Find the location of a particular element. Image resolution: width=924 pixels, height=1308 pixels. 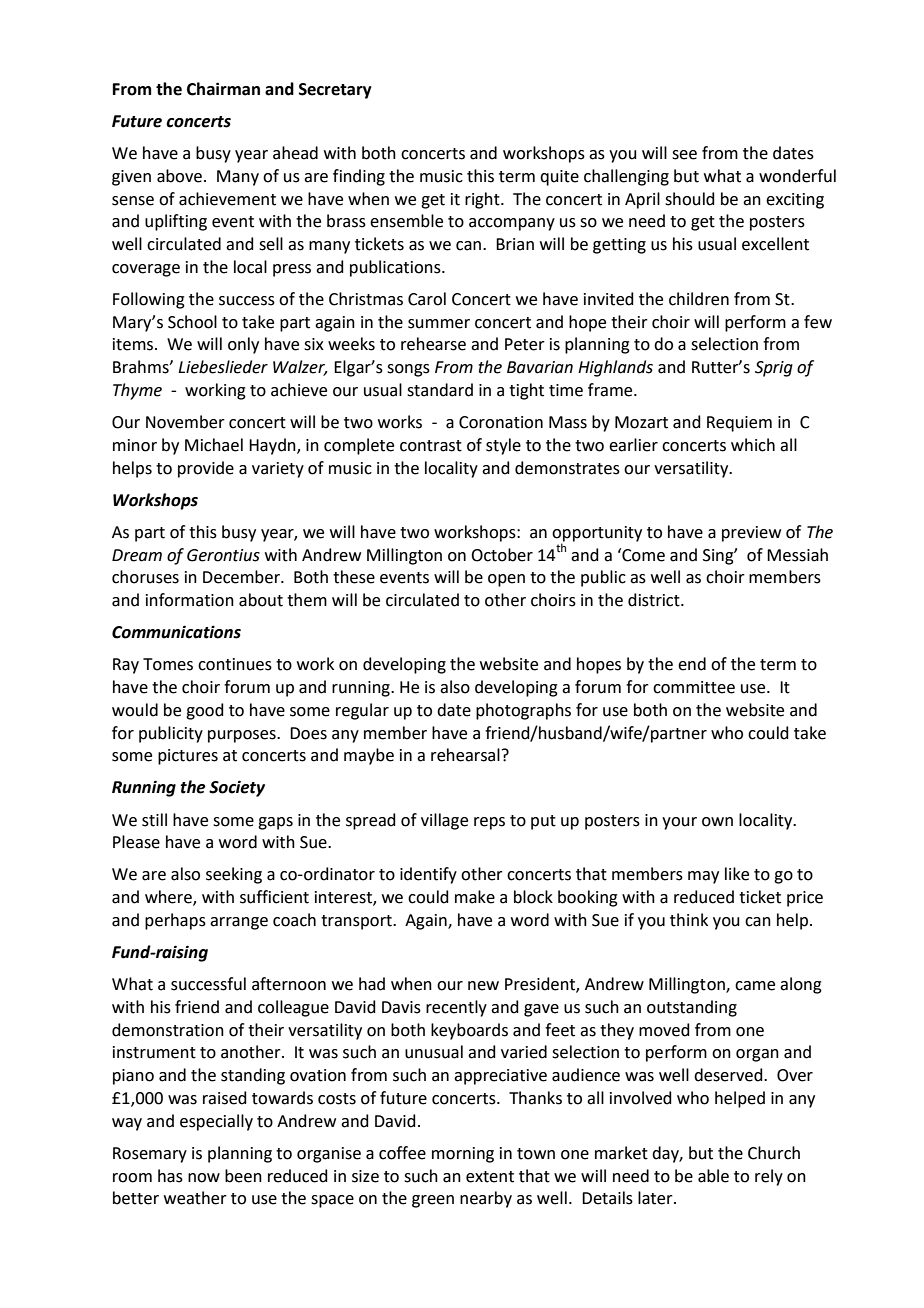

wonderful is located at coordinates (797, 176).
